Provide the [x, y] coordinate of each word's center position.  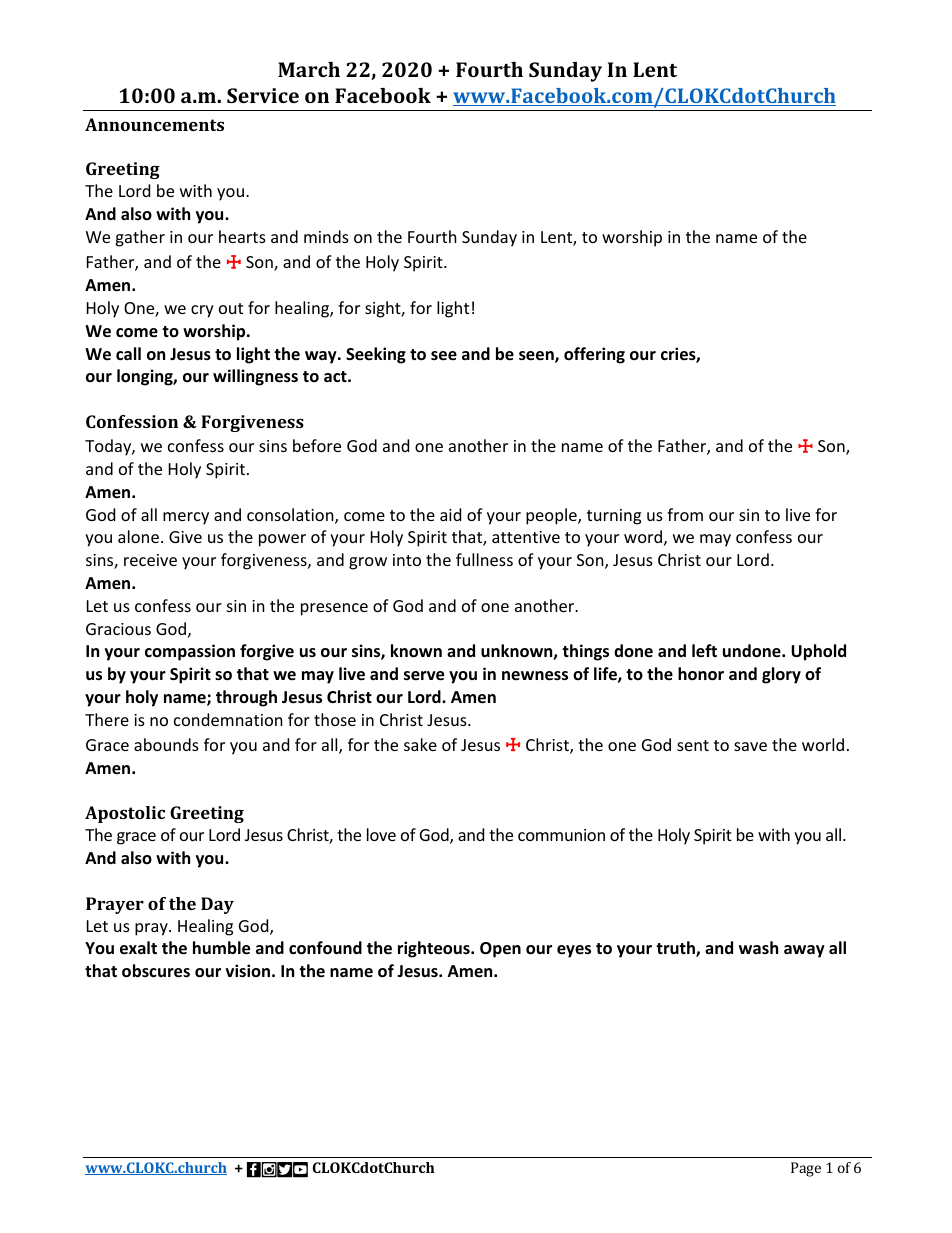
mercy [186, 518]
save [750, 746]
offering [594, 355]
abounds [166, 744]
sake [420, 744]
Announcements [154, 124]
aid [450, 514]
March [309, 69]
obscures [156, 971]
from [685, 514]
